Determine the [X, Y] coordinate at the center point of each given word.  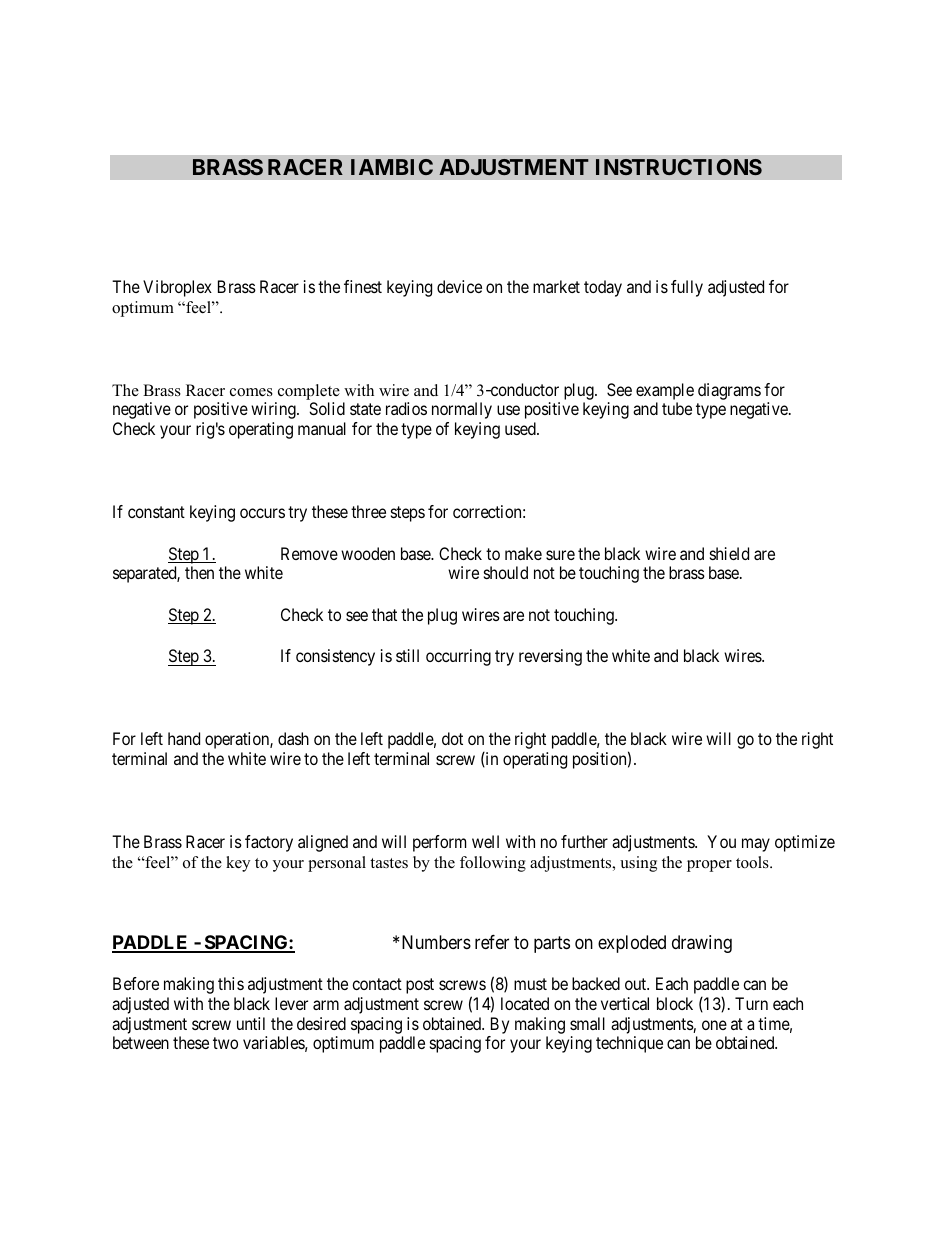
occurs [262, 513]
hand [184, 738]
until [251, 1023]
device [459, 286]
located [525, 1003]
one [714, 1025]
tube [677, 408]
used [521, 428]
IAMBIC [392, 167]
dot [452, 738]
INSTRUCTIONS [679, 167]
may [756, 845]
